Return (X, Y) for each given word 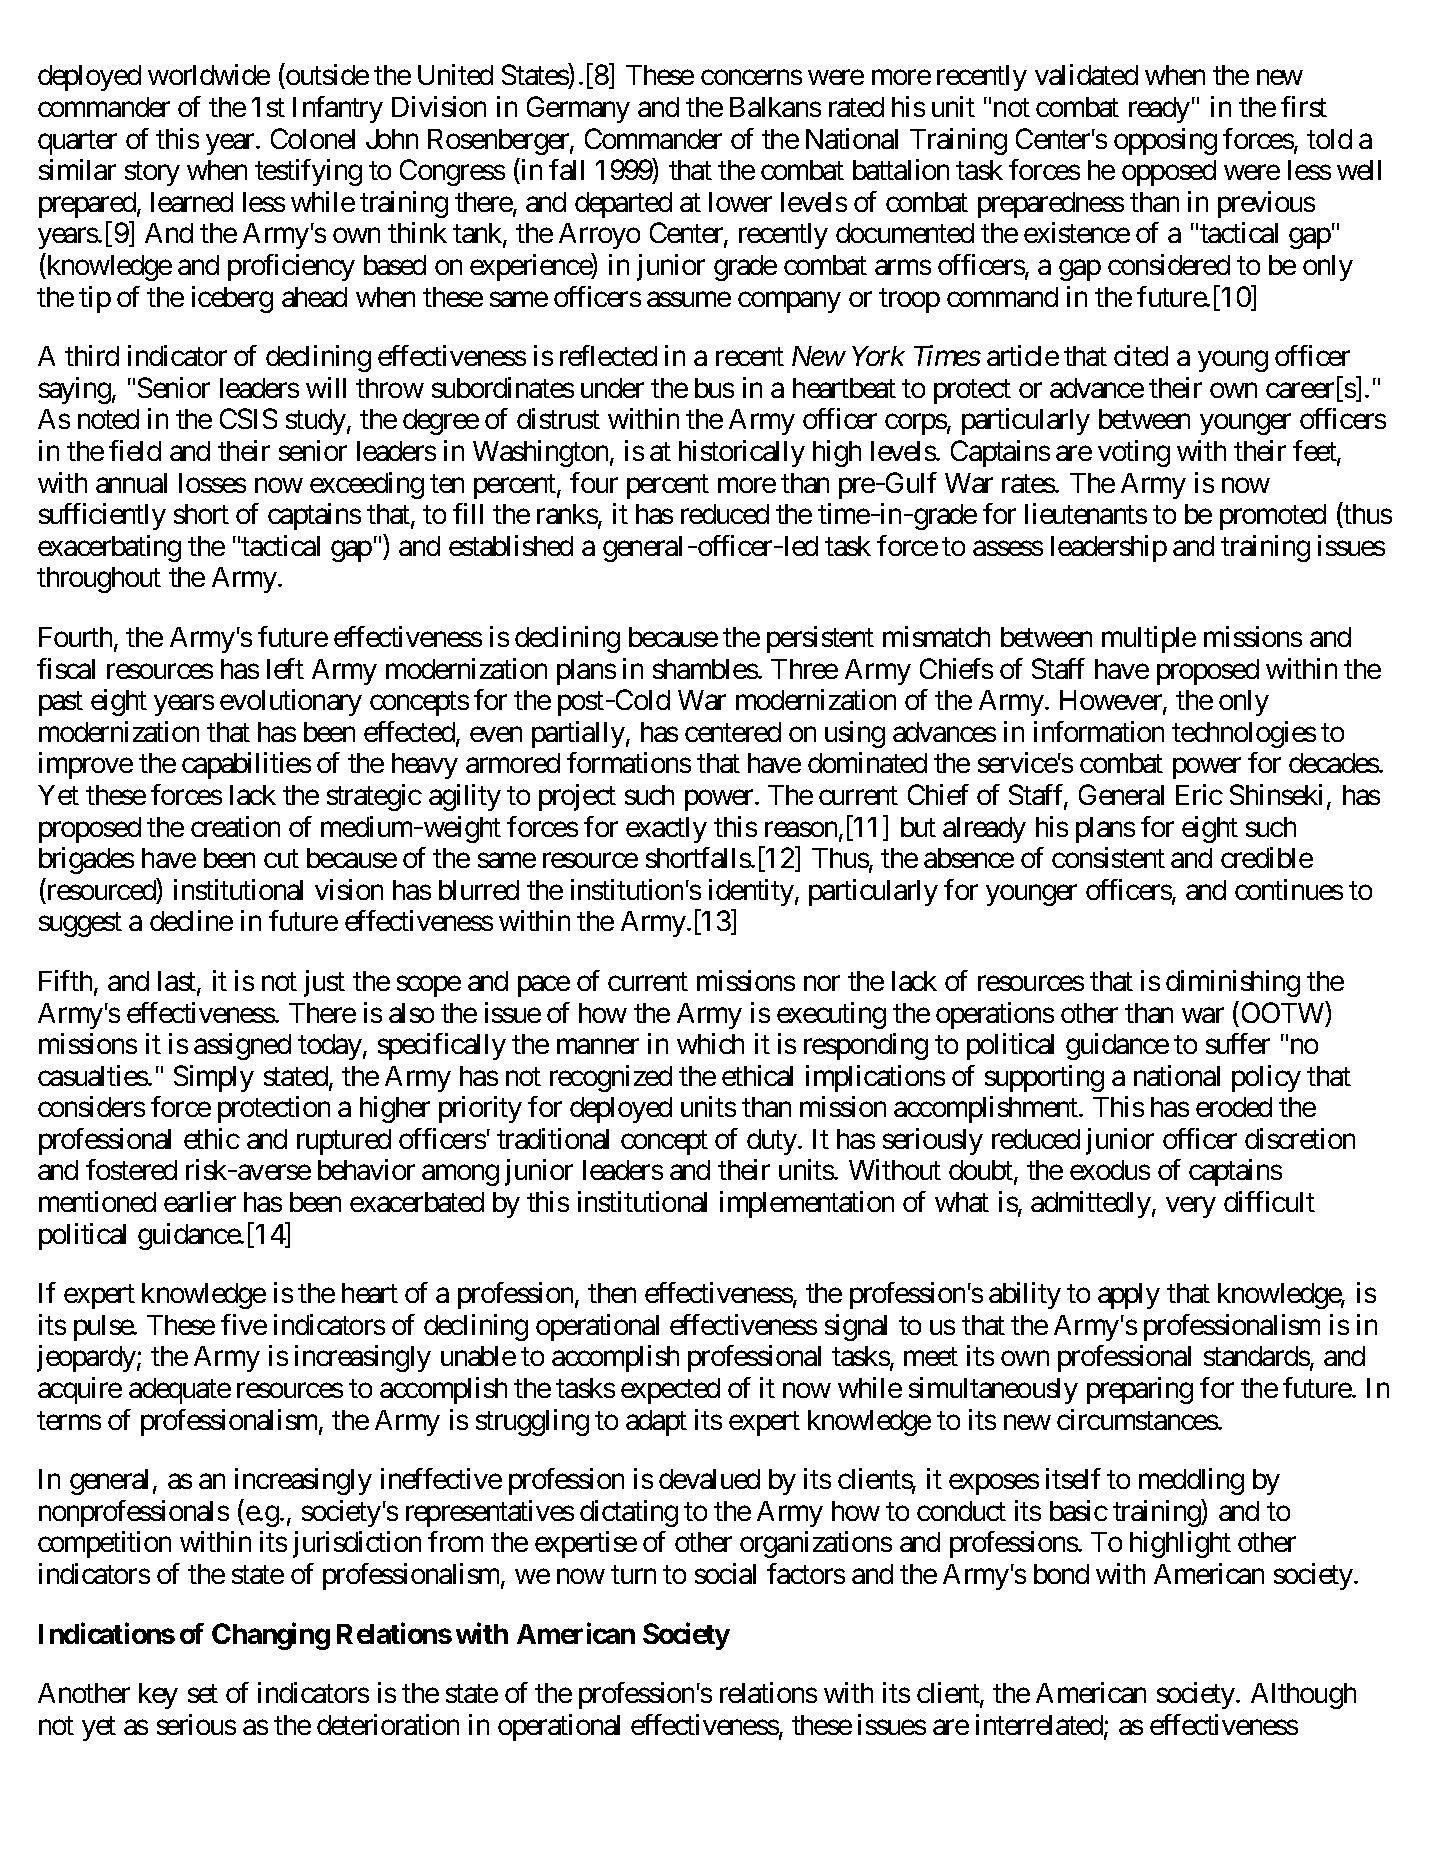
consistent (1108, 857)
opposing (1165, 141)
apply (1129, 1296)
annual (131, 483)
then (612, 1293)
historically (742, 453)
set (203, 1694)
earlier (200, 1201)
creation (235, 826)
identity (751, 892)
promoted (1273, 517)
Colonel (313, 138)
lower (740, 202)
